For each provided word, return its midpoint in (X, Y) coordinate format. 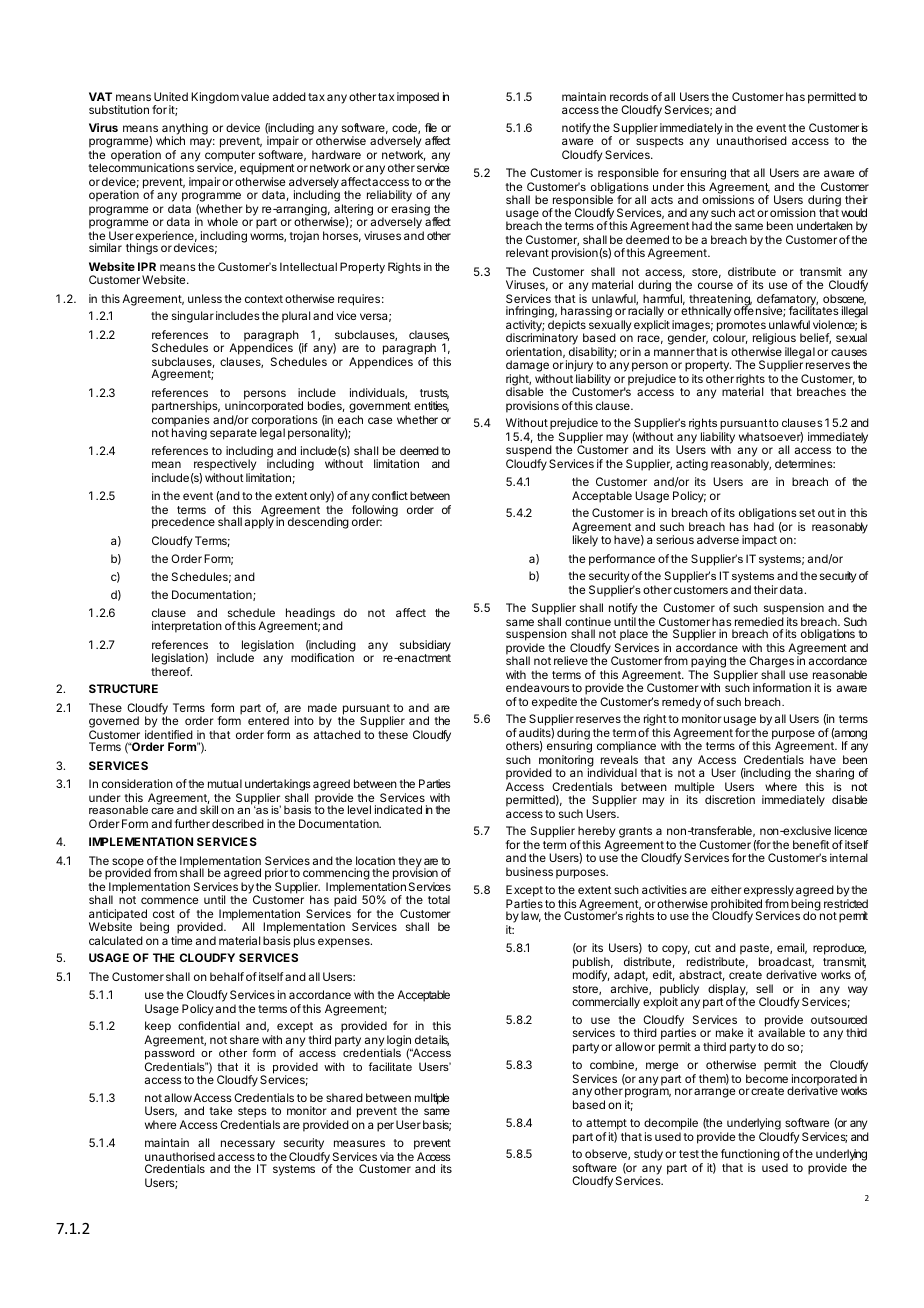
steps (252, 1114)
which (170, 140)
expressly (769, 891)
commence (169, 900)
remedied (759, 621)
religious (774, 340)
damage (528, 367)
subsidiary (425, 646)
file (431, 127)
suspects (660, 142)
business (529, 871)
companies (181, 422)
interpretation (187, 627)
